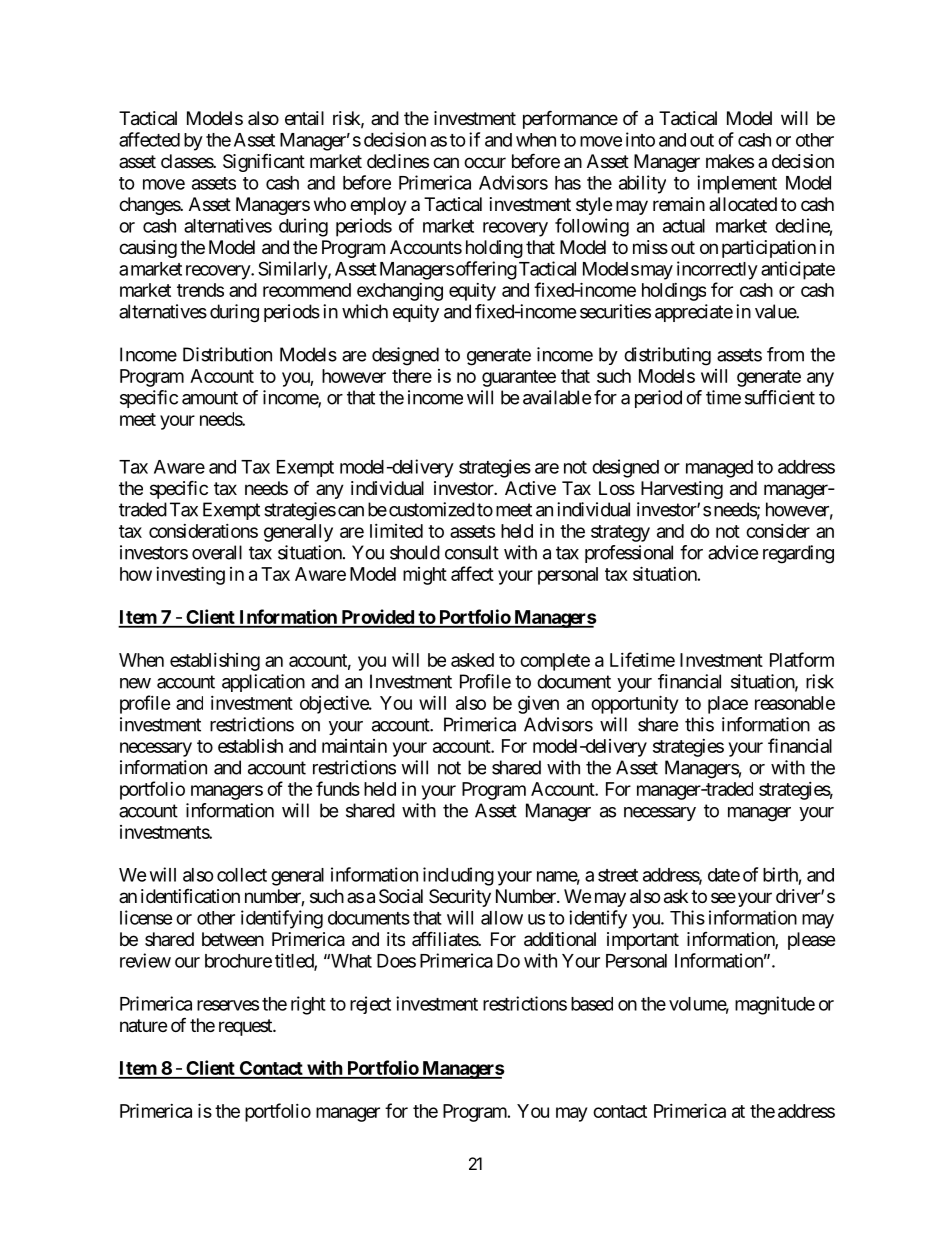 This page has height=1233, width=952. What do you see at coordinates (242, 875) in the page?
I see `collect` at bounding box center [242, 875].
